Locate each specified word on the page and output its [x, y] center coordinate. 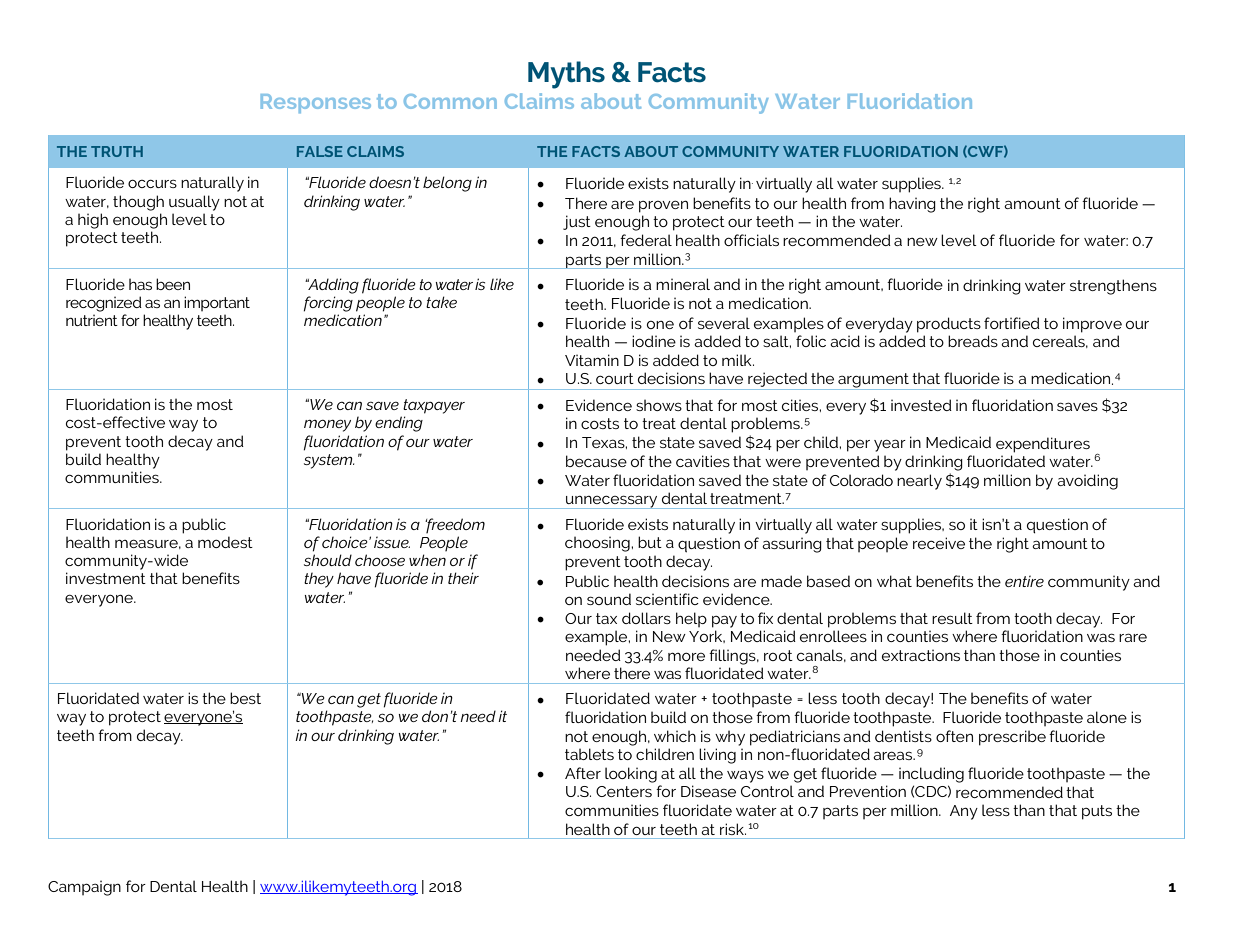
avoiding [1087, 482]
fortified [1012, 323]
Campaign [84, 888]
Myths [566, 75]
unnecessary [612, 502]
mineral [683, 284]
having [912, 205]
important [217, 303]
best [245, 698]
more [686, 656]
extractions [921, 655]
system [329, 461]
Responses [316, 103]
